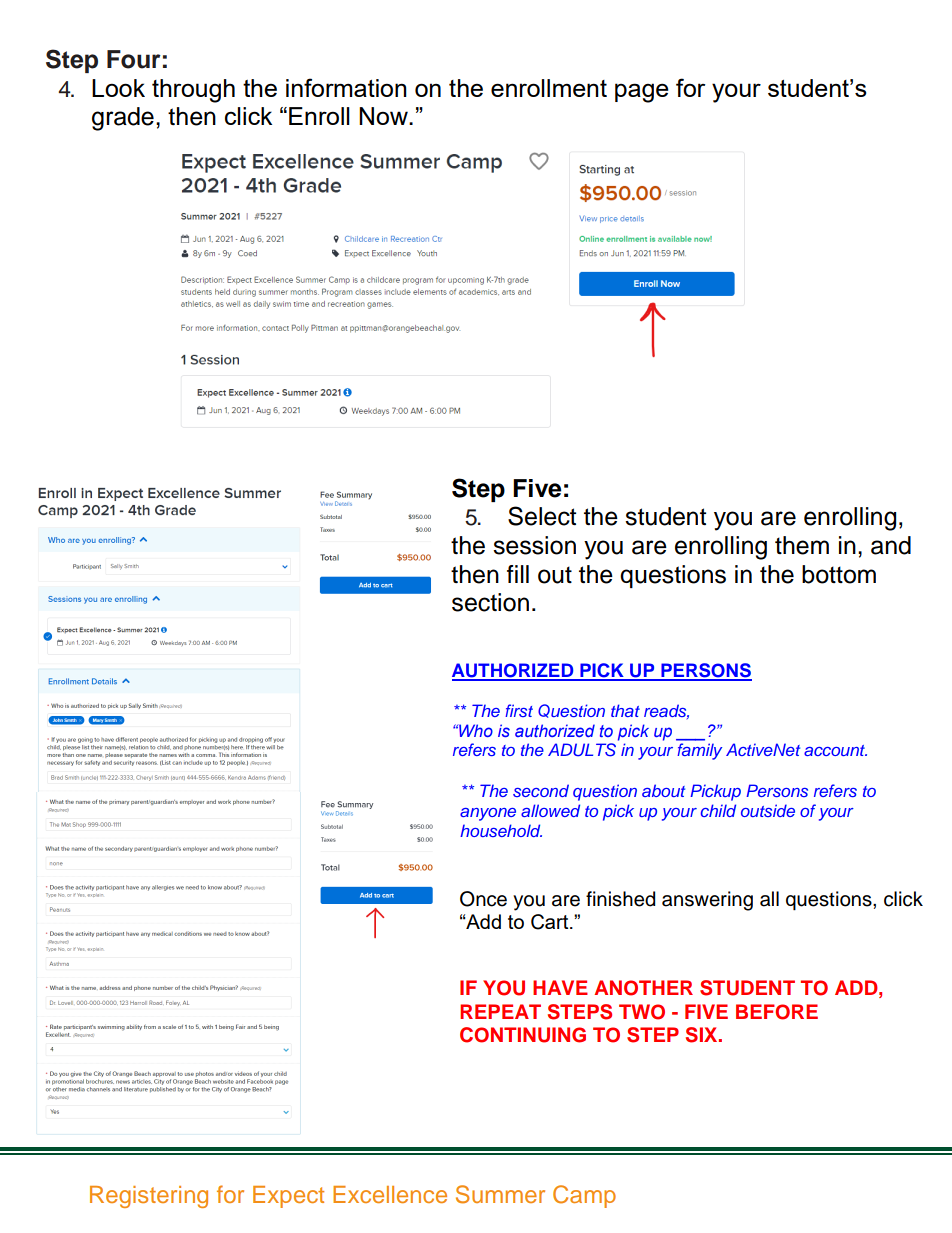  I want to click on Select, so click(542, 516).
